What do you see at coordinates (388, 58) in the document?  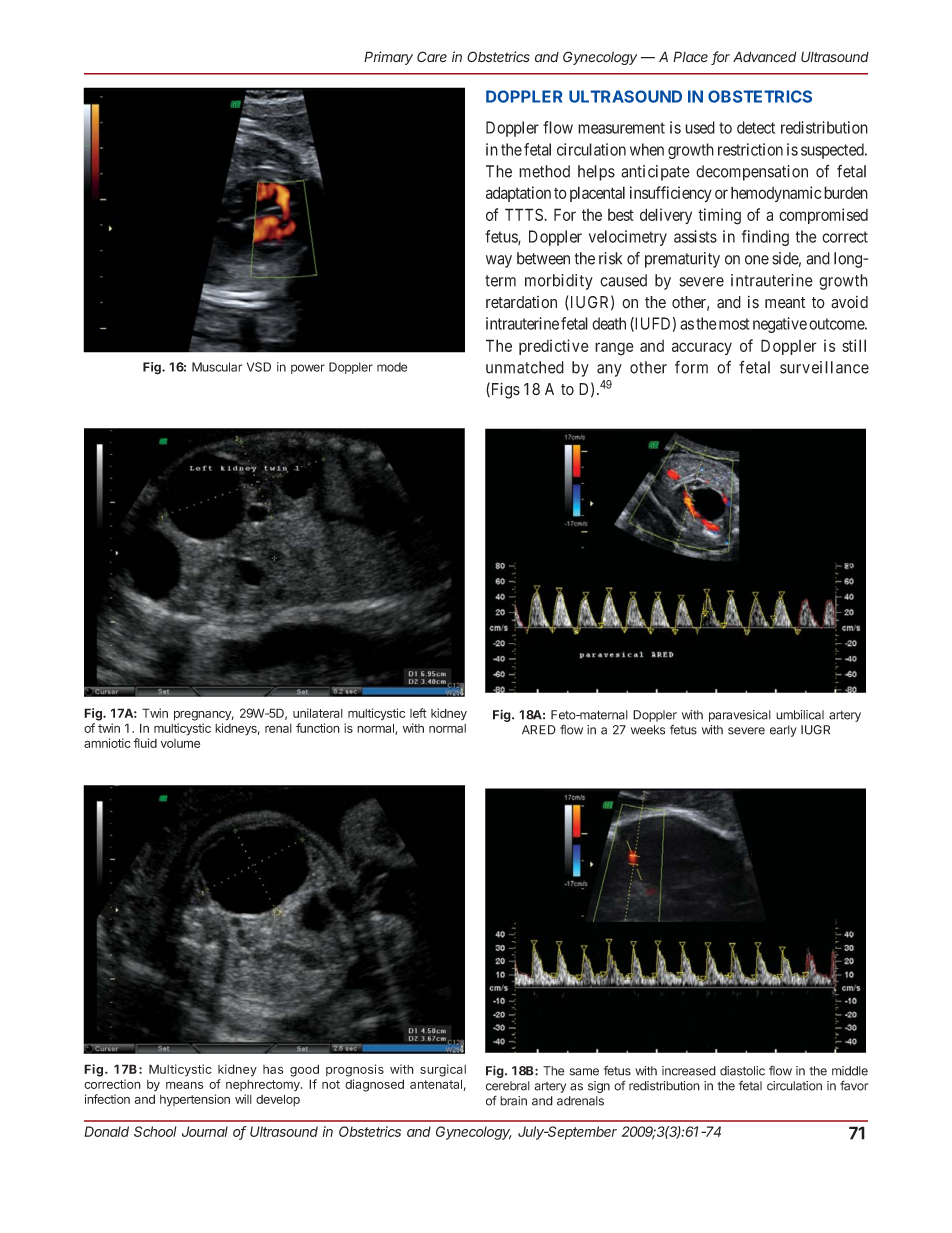 I see `Primary` at bounding box center [388, 58].
